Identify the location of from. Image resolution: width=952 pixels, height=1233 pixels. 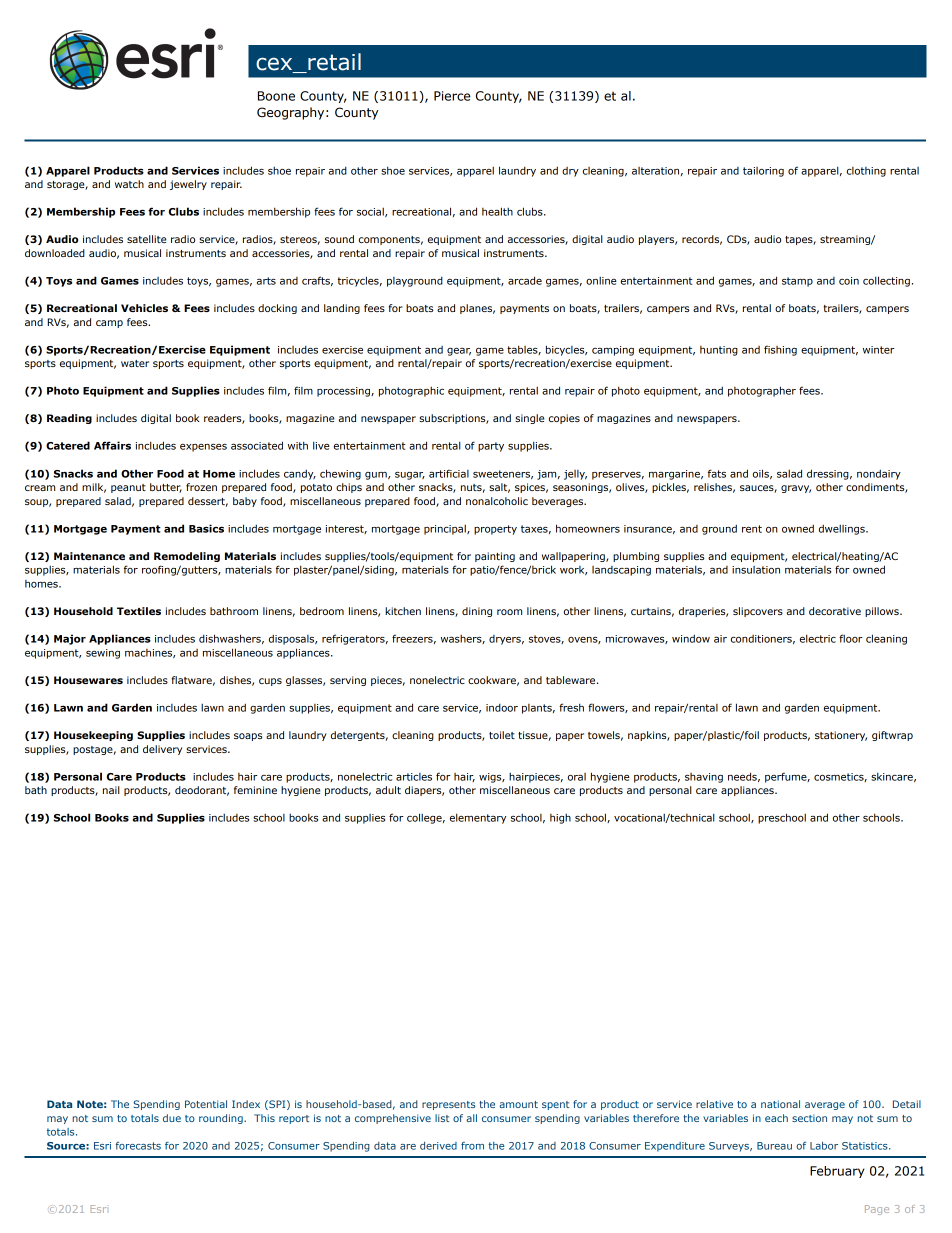
(472, 1146).
